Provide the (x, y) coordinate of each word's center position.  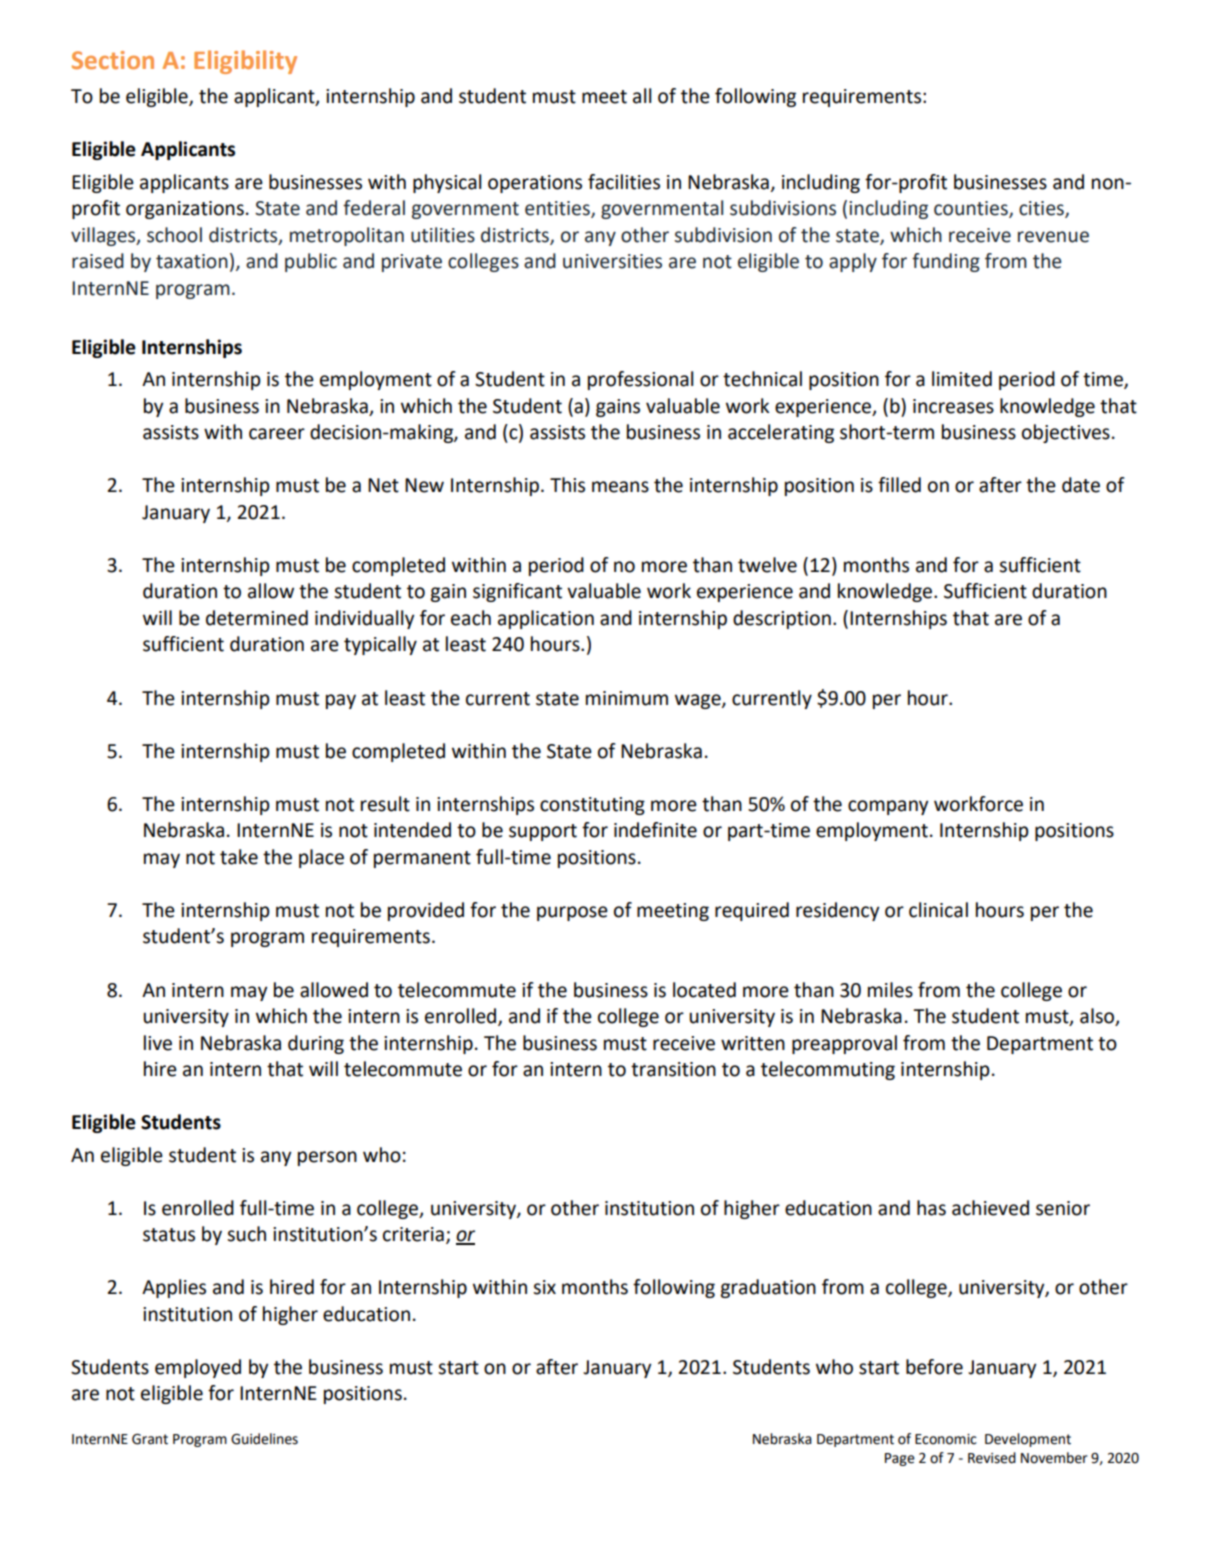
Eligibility (245, 62)
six (544, 1287)
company (888, 807)
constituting (592, 806)
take (239, 857)
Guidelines (264, 1439)
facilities (624, 182)
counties (972, 209)
